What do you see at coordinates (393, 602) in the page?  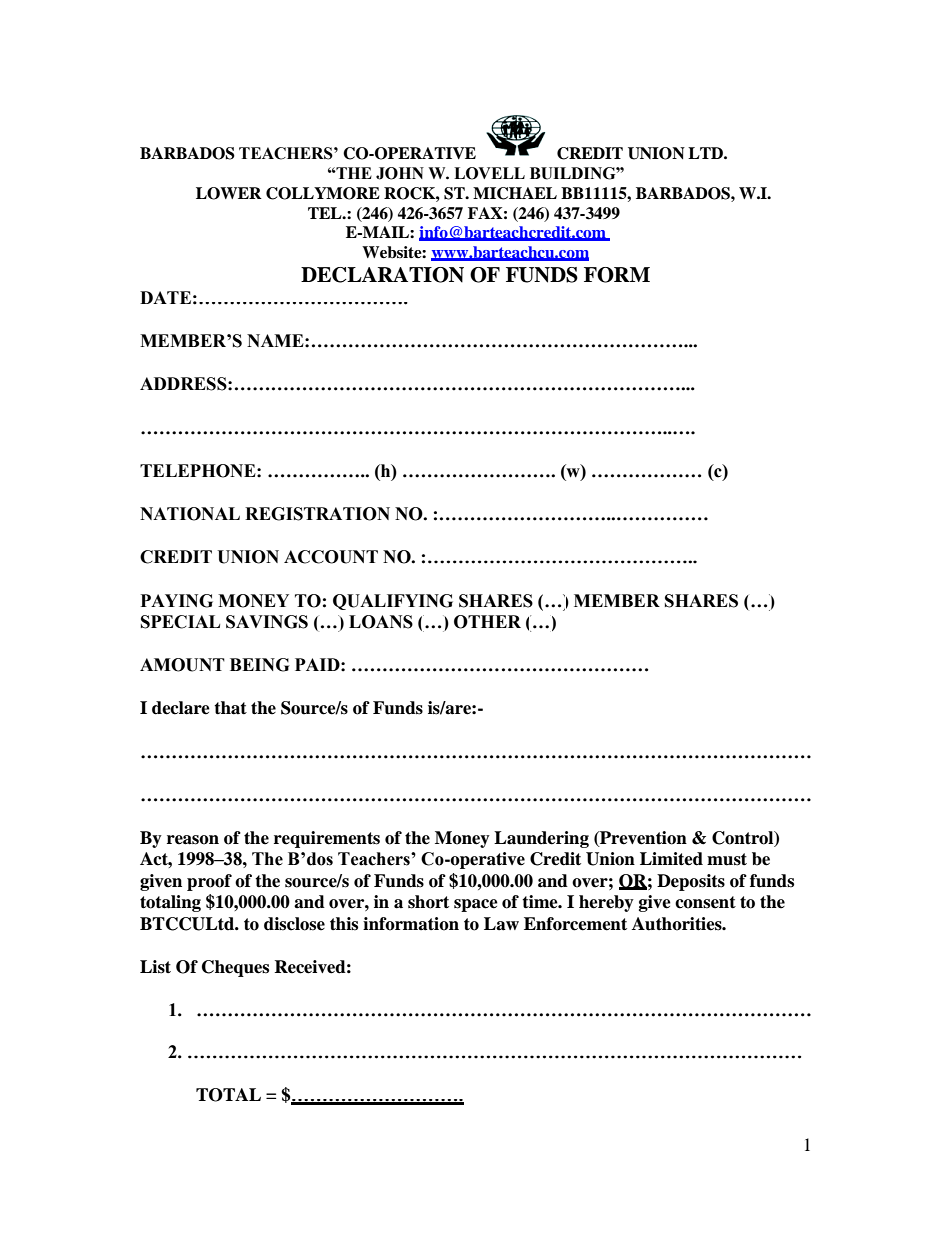 I see `QUALIFYING` at bounding box center [393, 602].
